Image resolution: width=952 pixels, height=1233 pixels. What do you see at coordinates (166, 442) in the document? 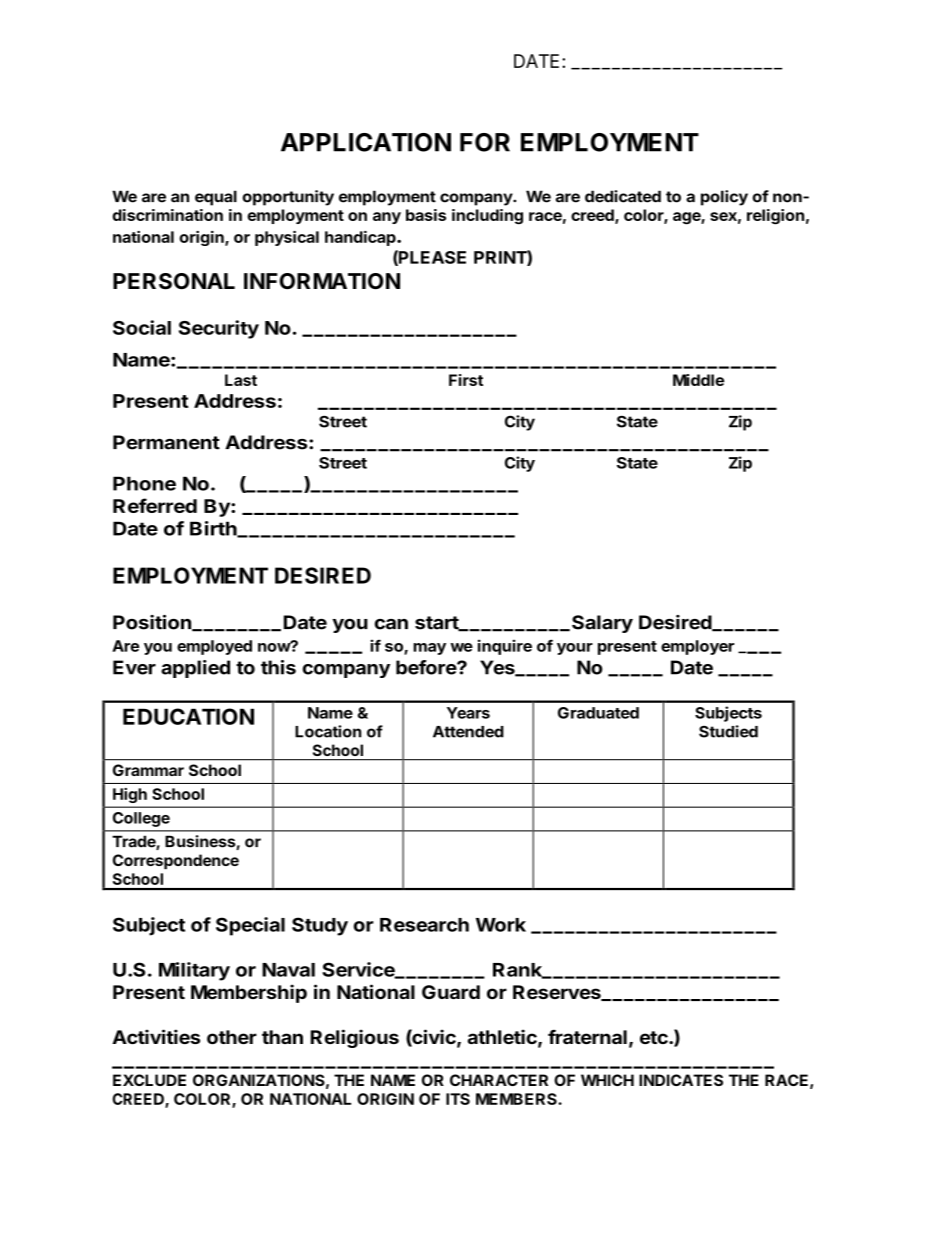
I see `Permanent` at bounding box center [166, 442].
